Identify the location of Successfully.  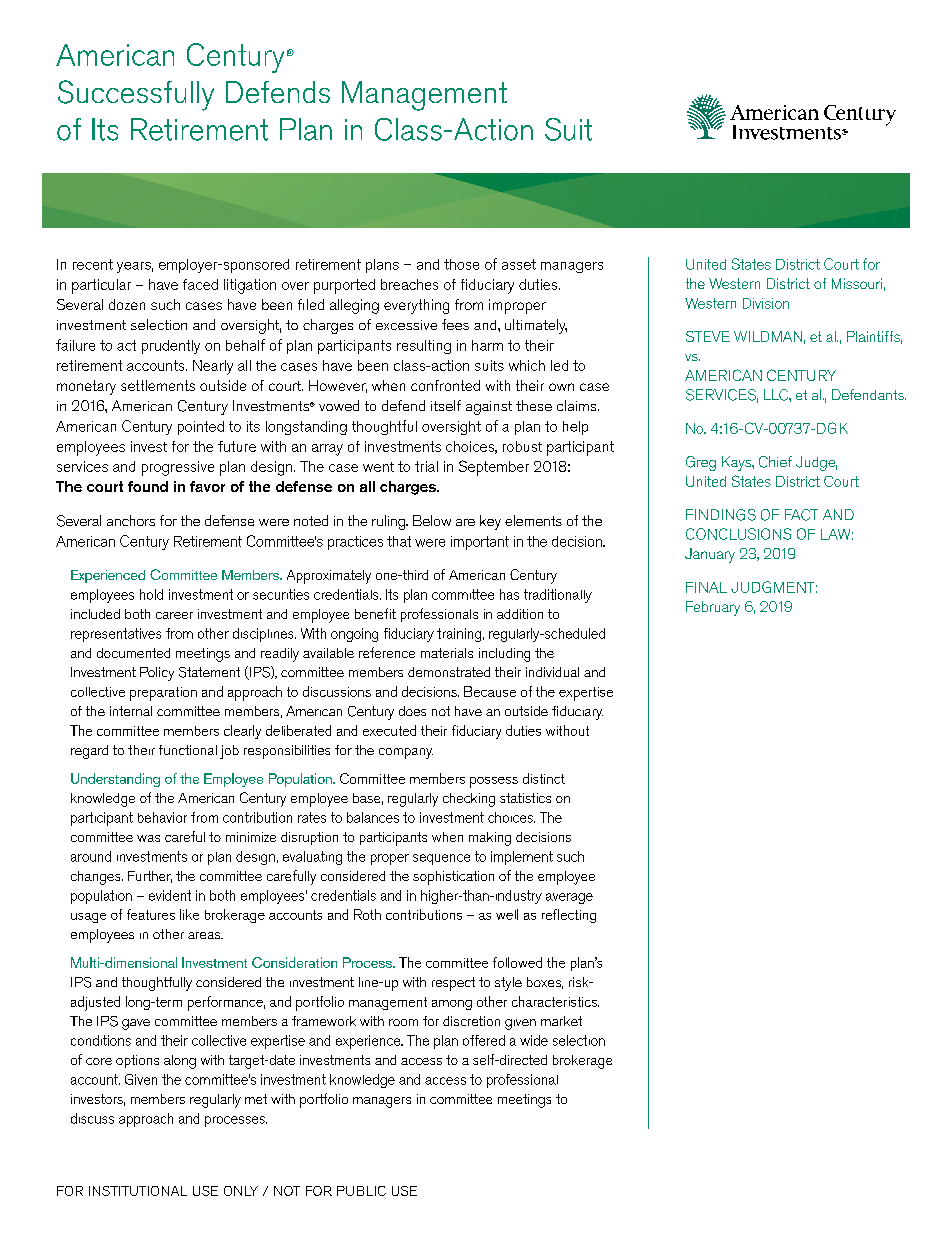
(136, 95).
